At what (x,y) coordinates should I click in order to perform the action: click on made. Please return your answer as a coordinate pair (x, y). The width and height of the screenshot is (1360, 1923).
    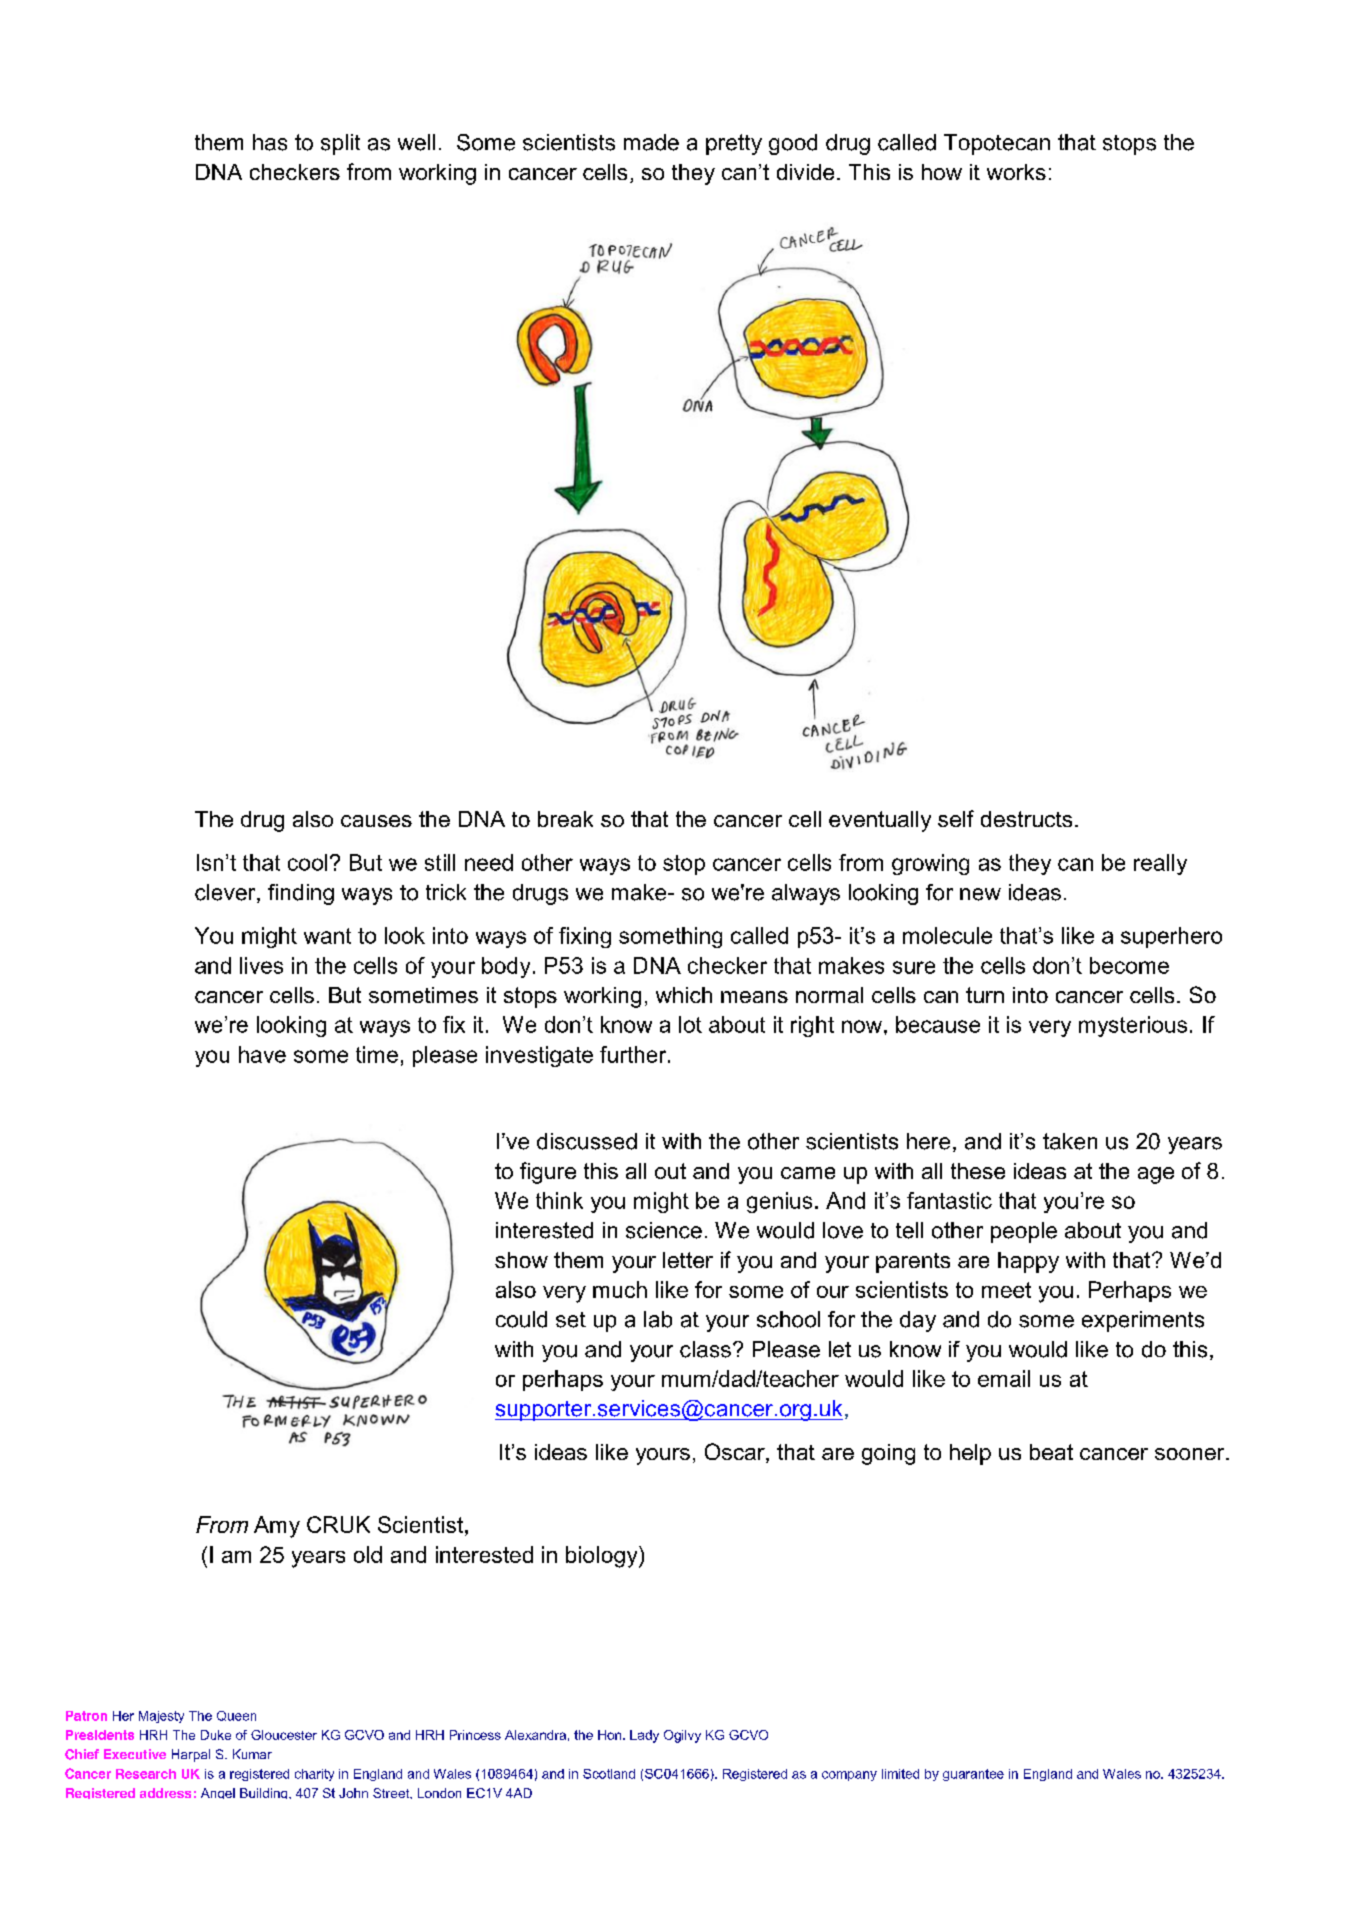
    Looking at the image, I should click on (651, 142).
